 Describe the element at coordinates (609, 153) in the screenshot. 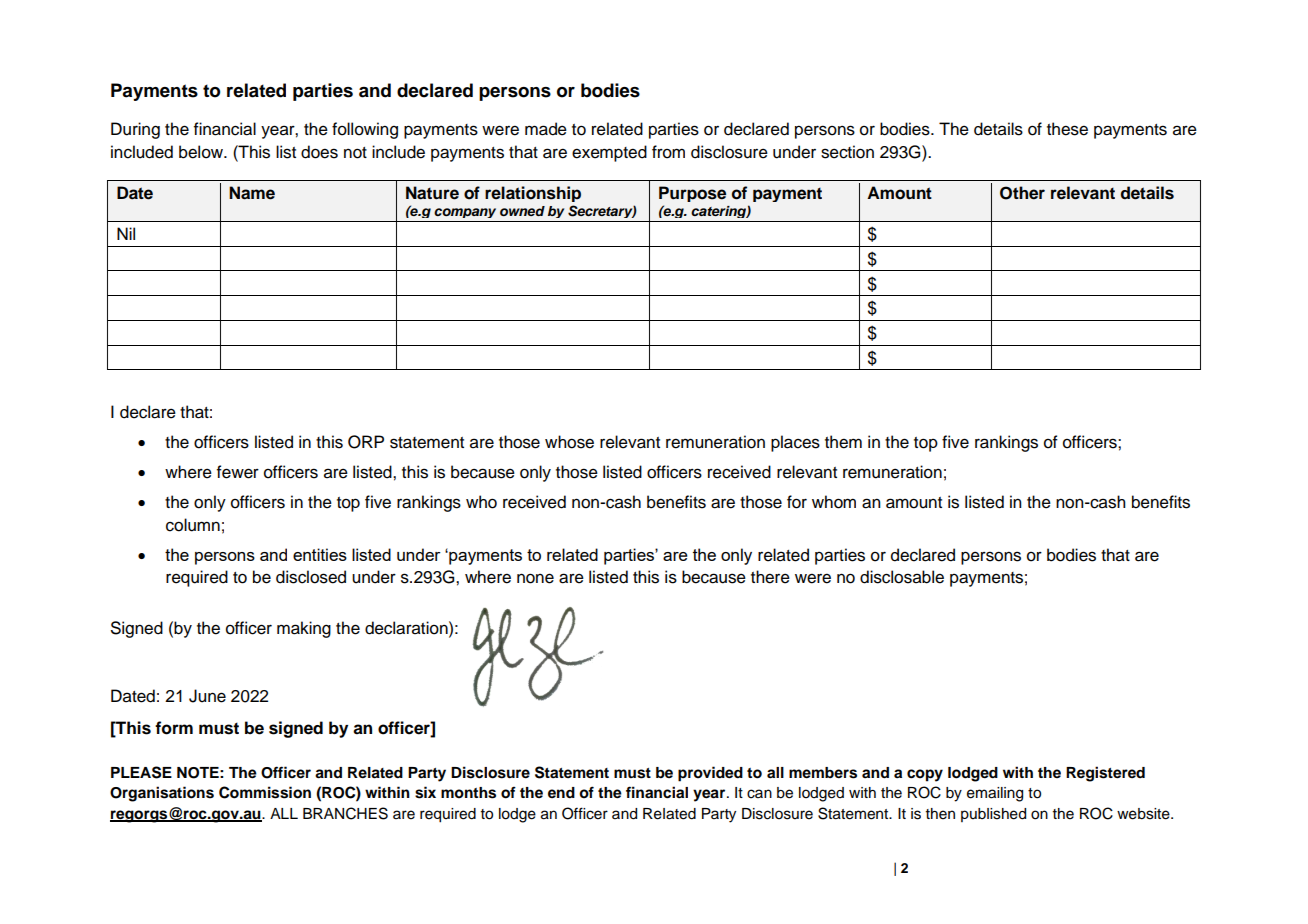

I see `exempted` at that location.
